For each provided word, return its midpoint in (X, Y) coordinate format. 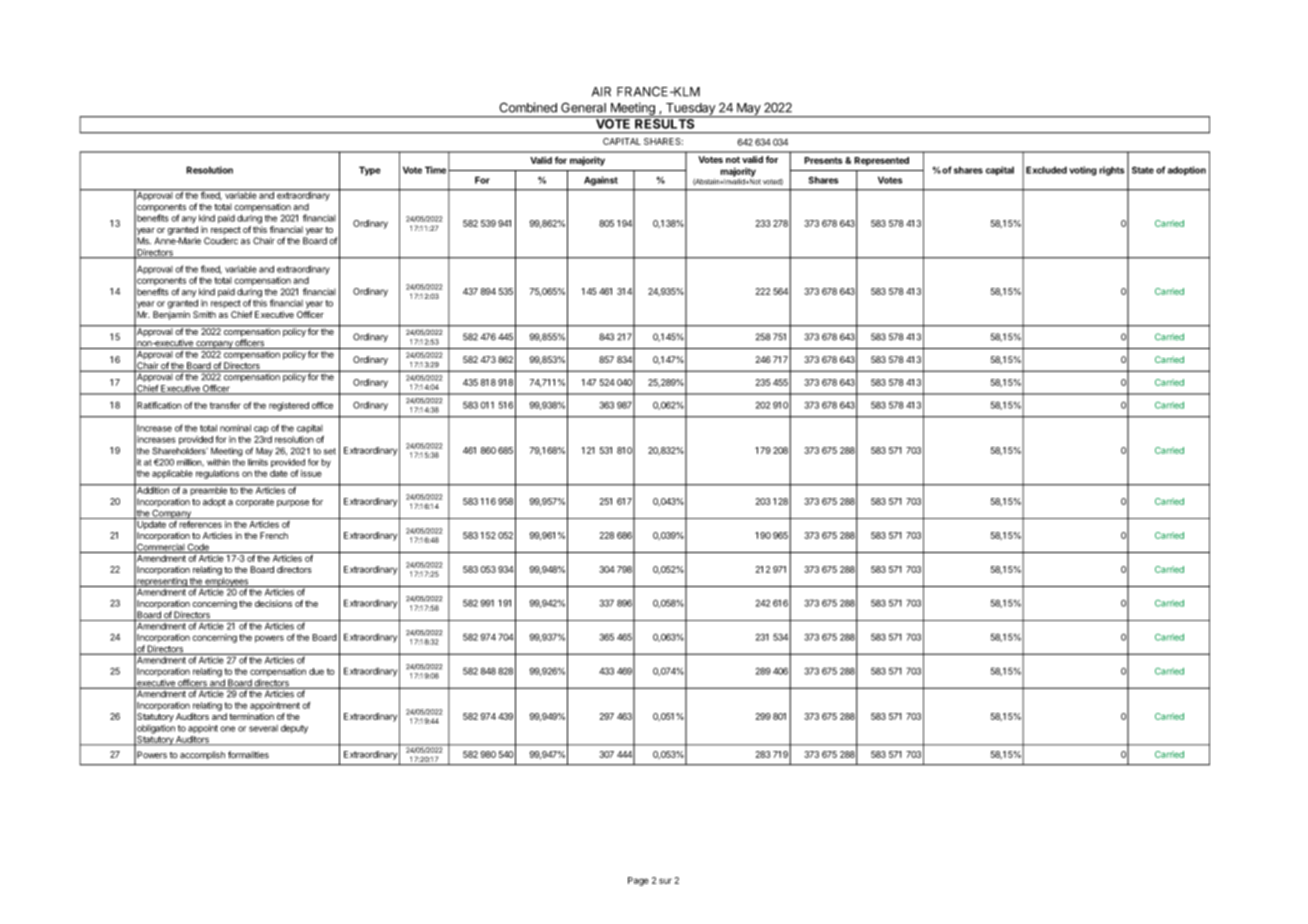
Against (601, 181)
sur (665, 881)
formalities (248, 755)
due (316, 671)
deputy (294, 729)
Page (638, 881)
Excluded (1046, 170)
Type (370, 171)
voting (1083, 171)
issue (311, 473)
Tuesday (690, 110)
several (263, 728)
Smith (204, 314)
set (330, 451)
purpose (293, 503)
